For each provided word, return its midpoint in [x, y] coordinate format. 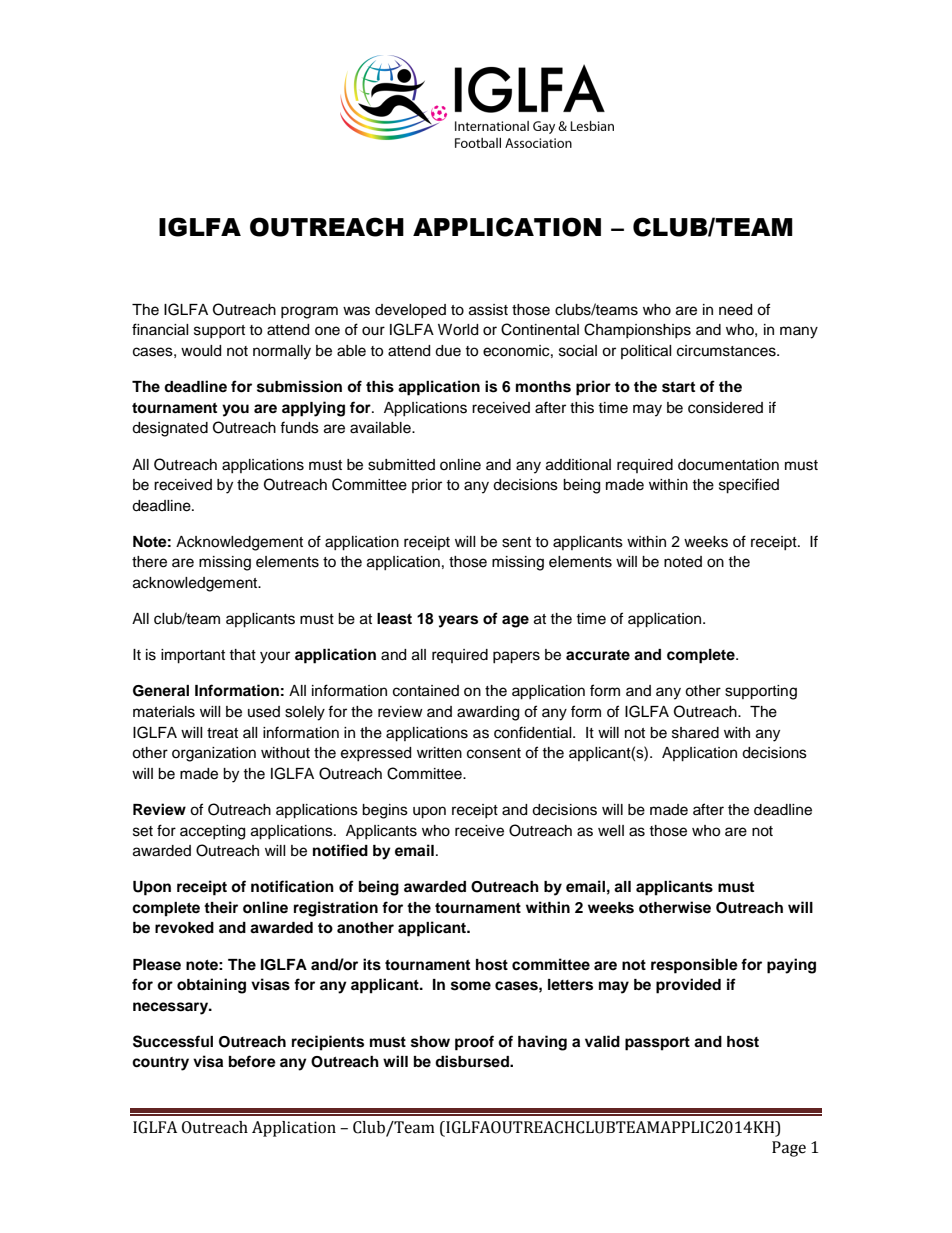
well [611, 831]
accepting [212, 832]
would [201, 351]
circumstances [727, 351]
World [458, 330]
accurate [598, 655]
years [458, 621]
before [252, 1061]
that [242, 654]
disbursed [473, 1061]
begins [385, 811]
